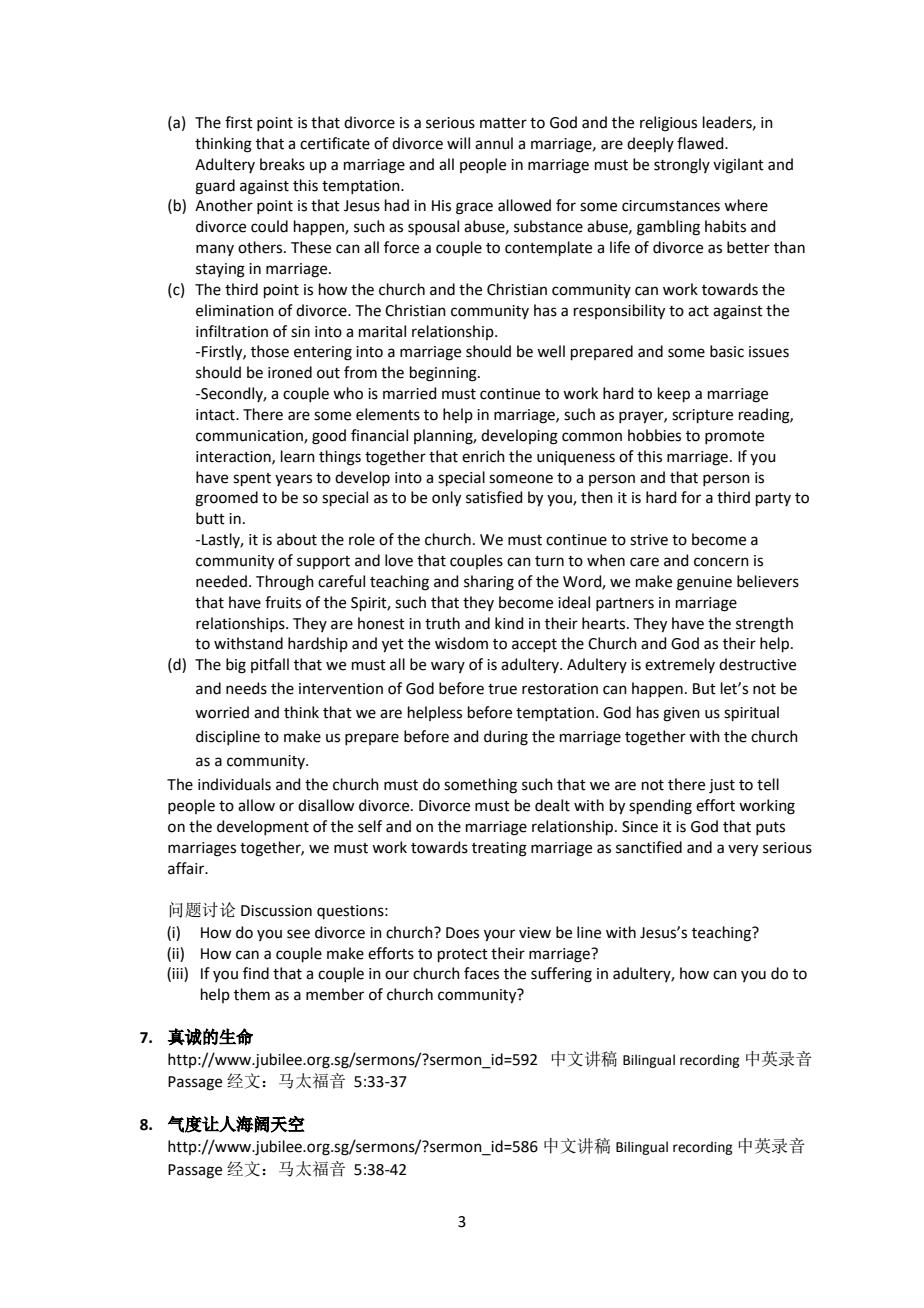 This screenshot has width=924, height=1308. I want to click on breaks, so click(282, 164).
